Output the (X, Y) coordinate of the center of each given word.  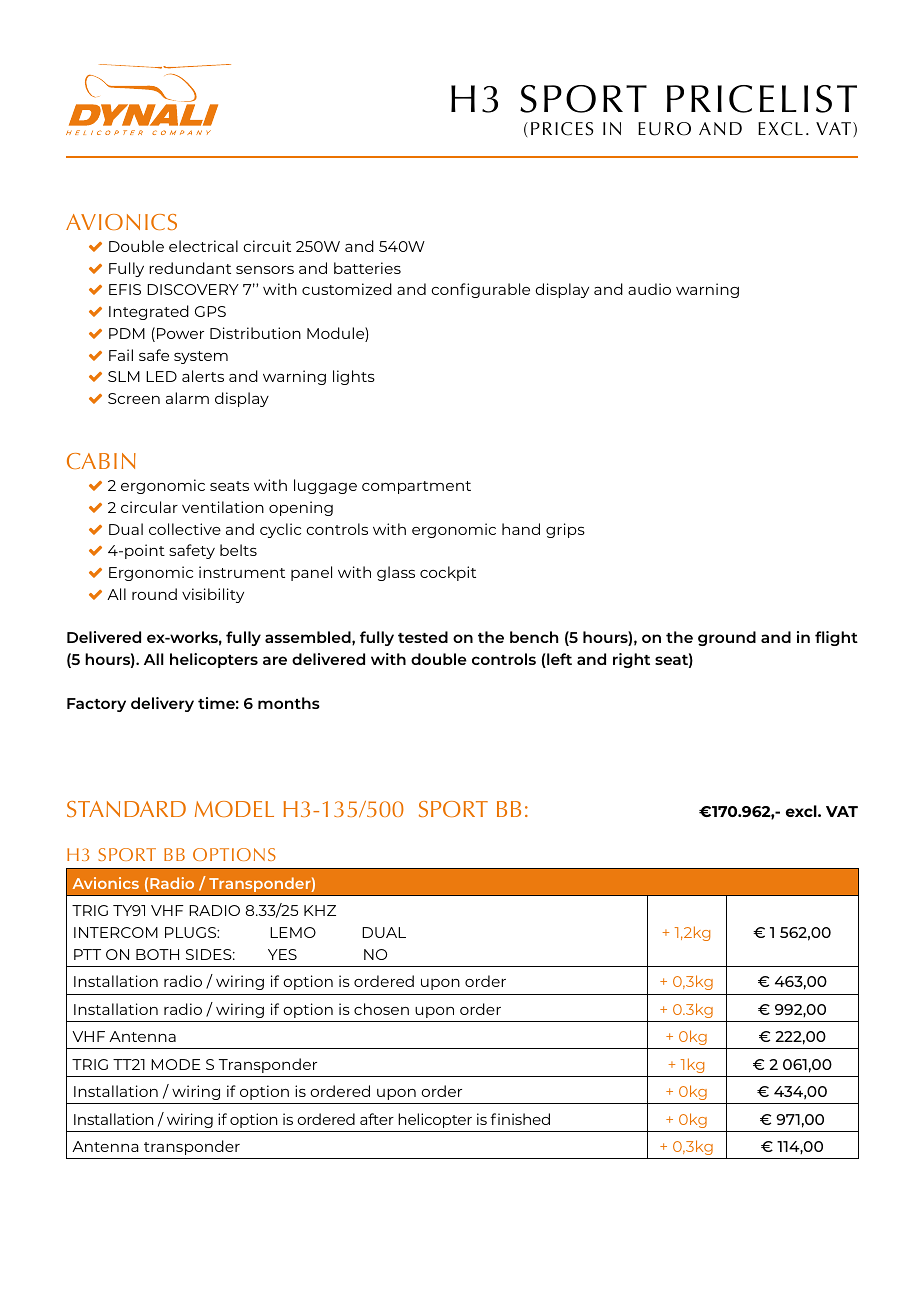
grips (565, 530)
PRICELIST (762, 99)
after (377, 1119)
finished (520, 1119)
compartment (416, 487)
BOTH (157, 954)
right (631, 660)
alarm (187, 398)
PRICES (562, 129)
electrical (203, 246)
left (558, 660)
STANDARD (126, 809)
